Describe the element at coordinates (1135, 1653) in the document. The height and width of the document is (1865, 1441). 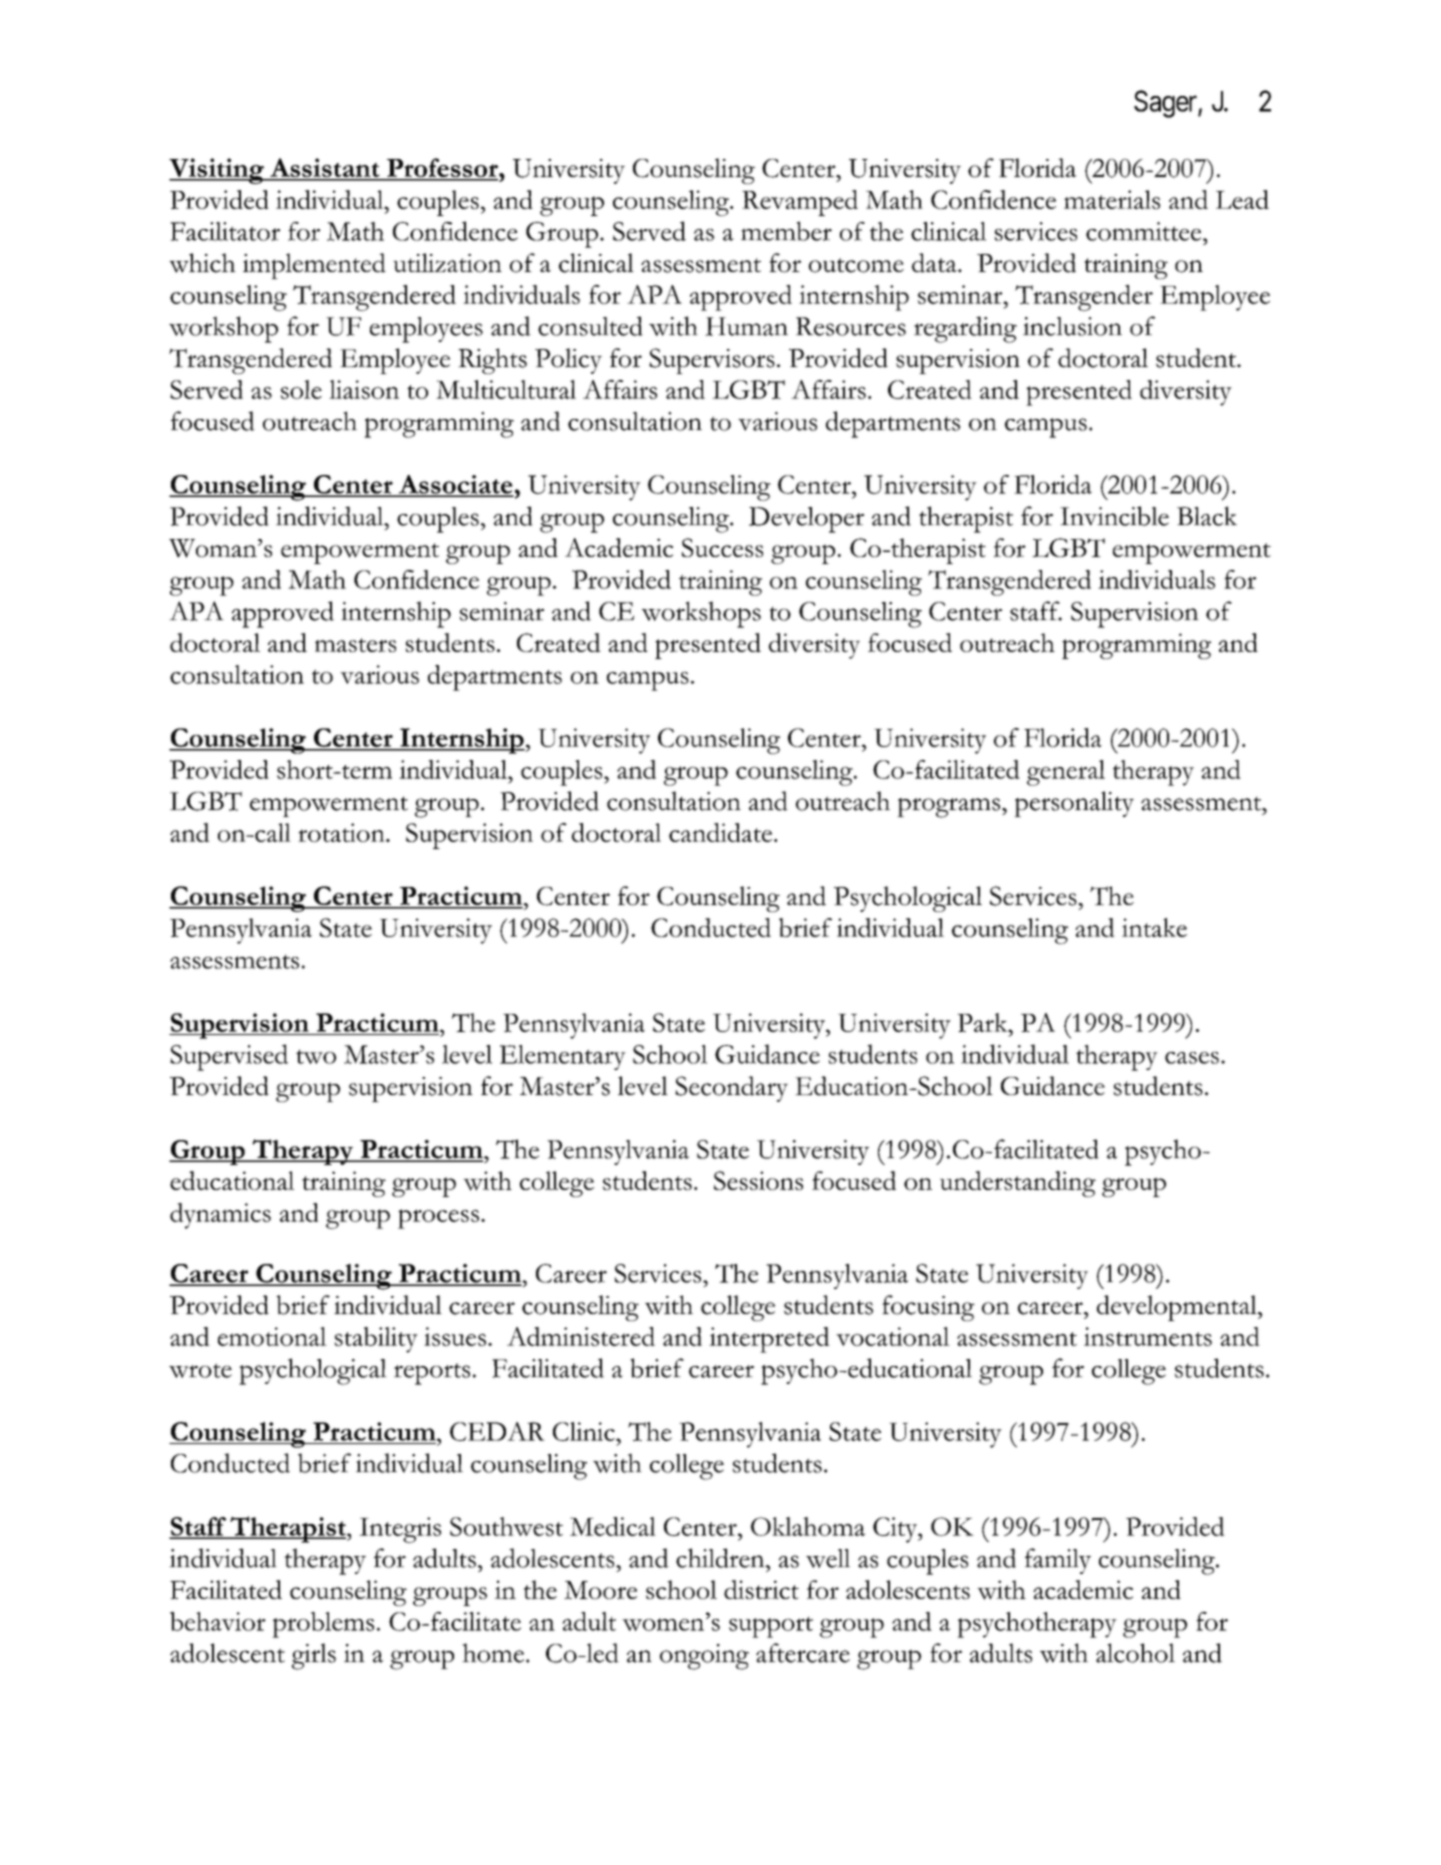
I see `alcohol` at that location.
